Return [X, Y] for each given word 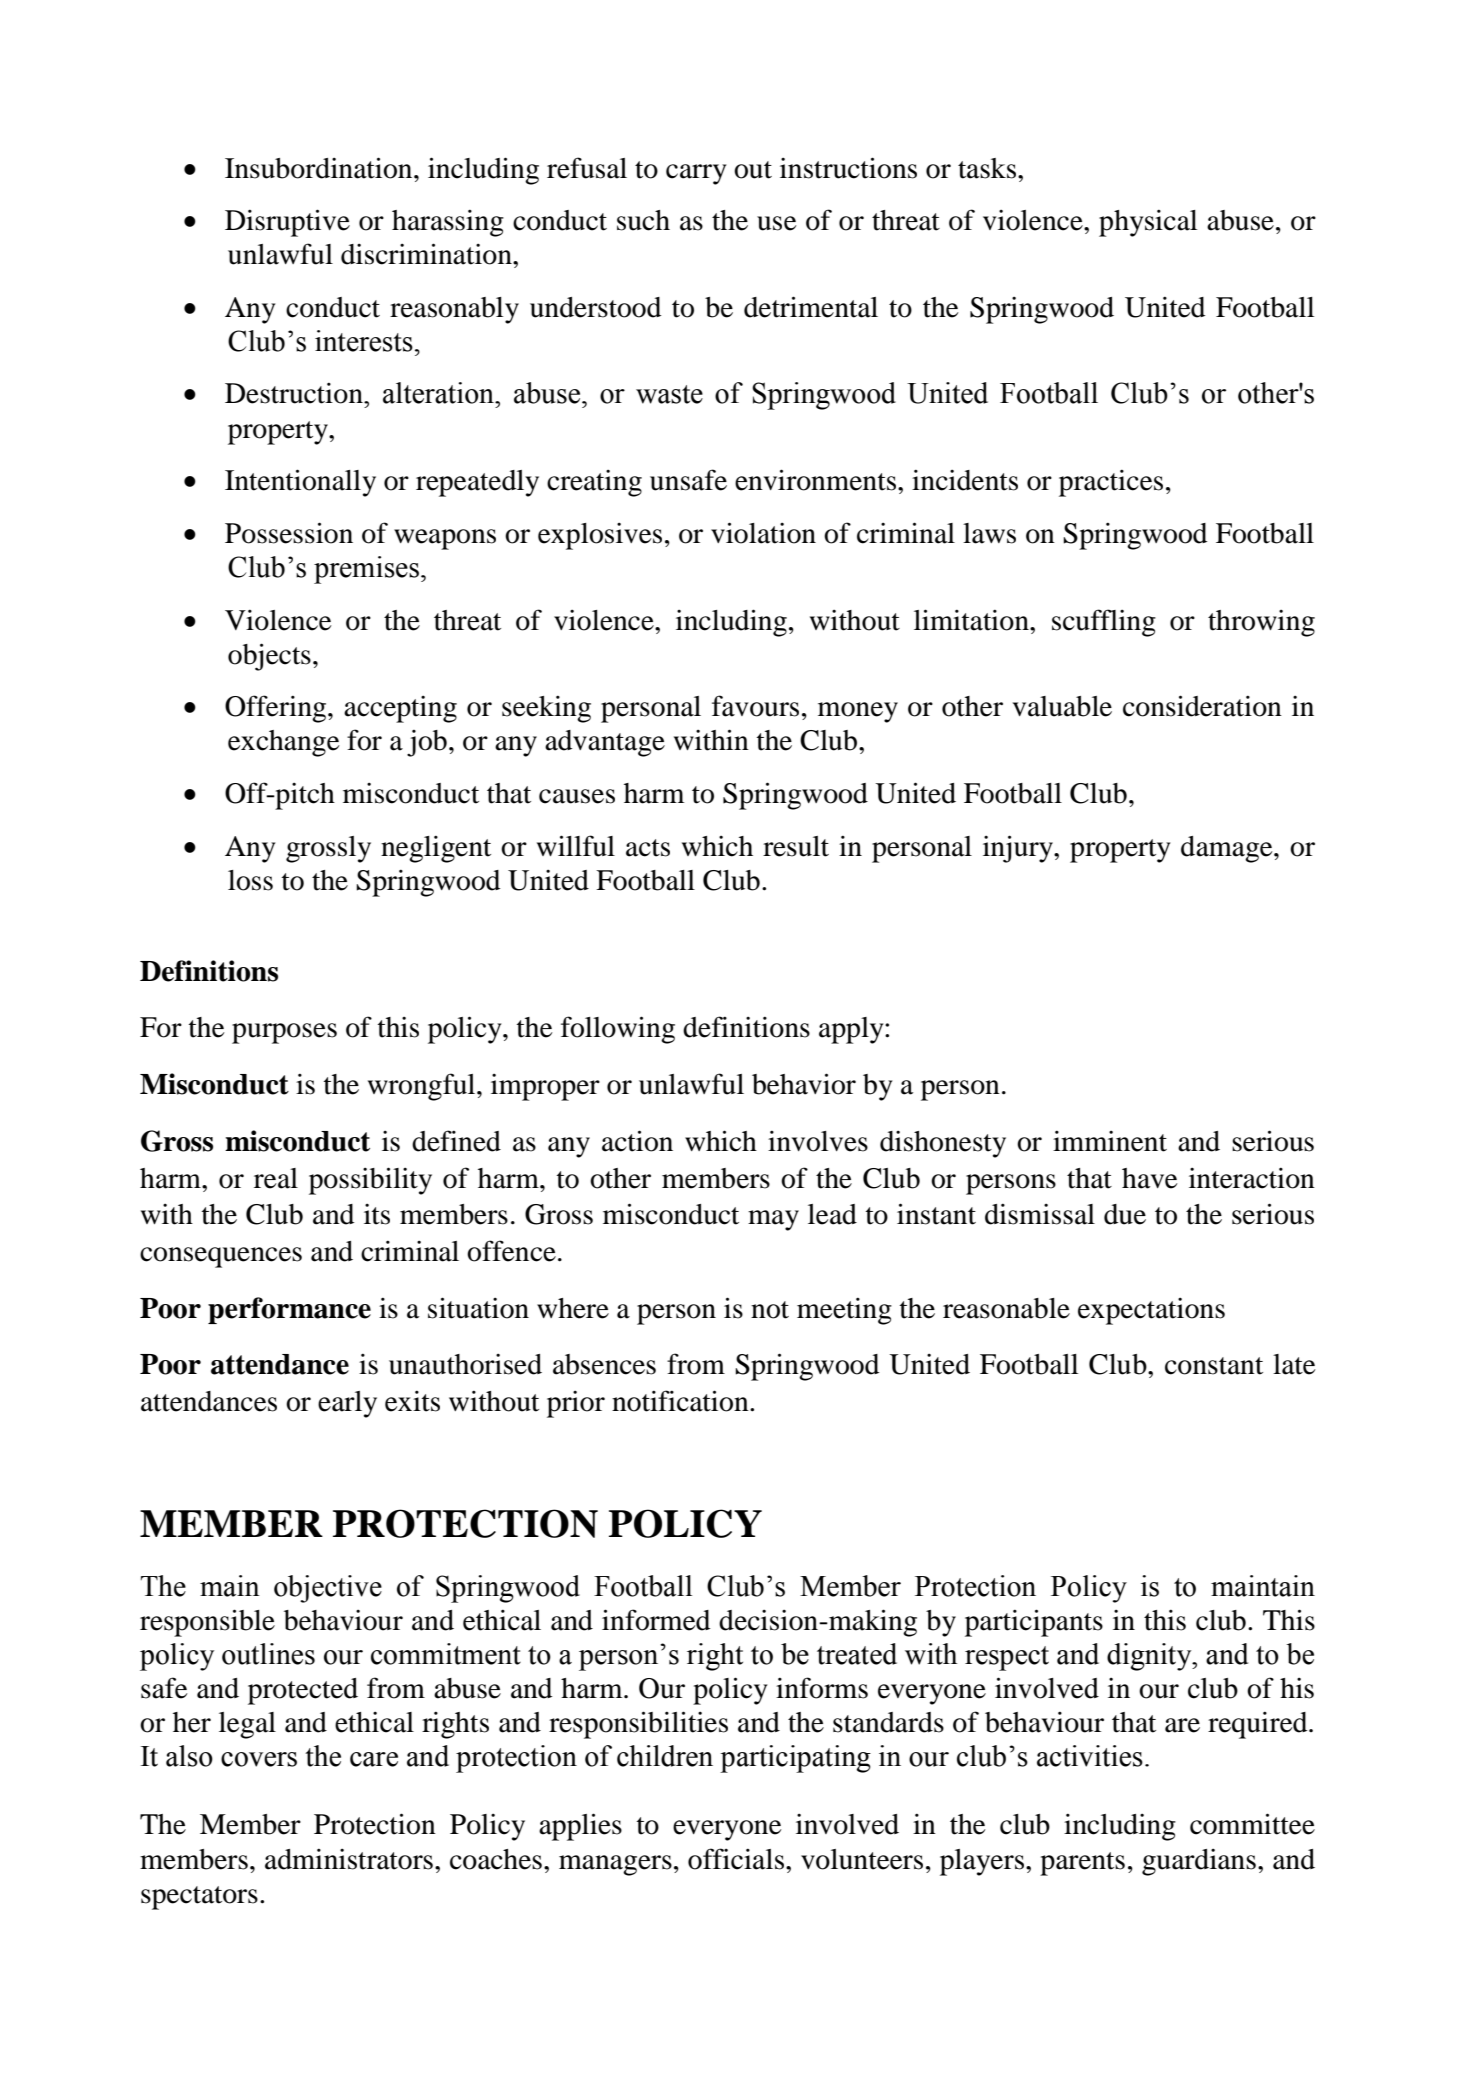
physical [1148, 223]
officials [737, 1859]
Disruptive [287, 223]
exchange [283, 743]
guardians [1199, 1862]
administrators [349, 1859]
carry [696, 174]
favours [755, 706]
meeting [844, 1311]
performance [289, 1310]
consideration [1202, 706]
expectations [1151, 1311]
